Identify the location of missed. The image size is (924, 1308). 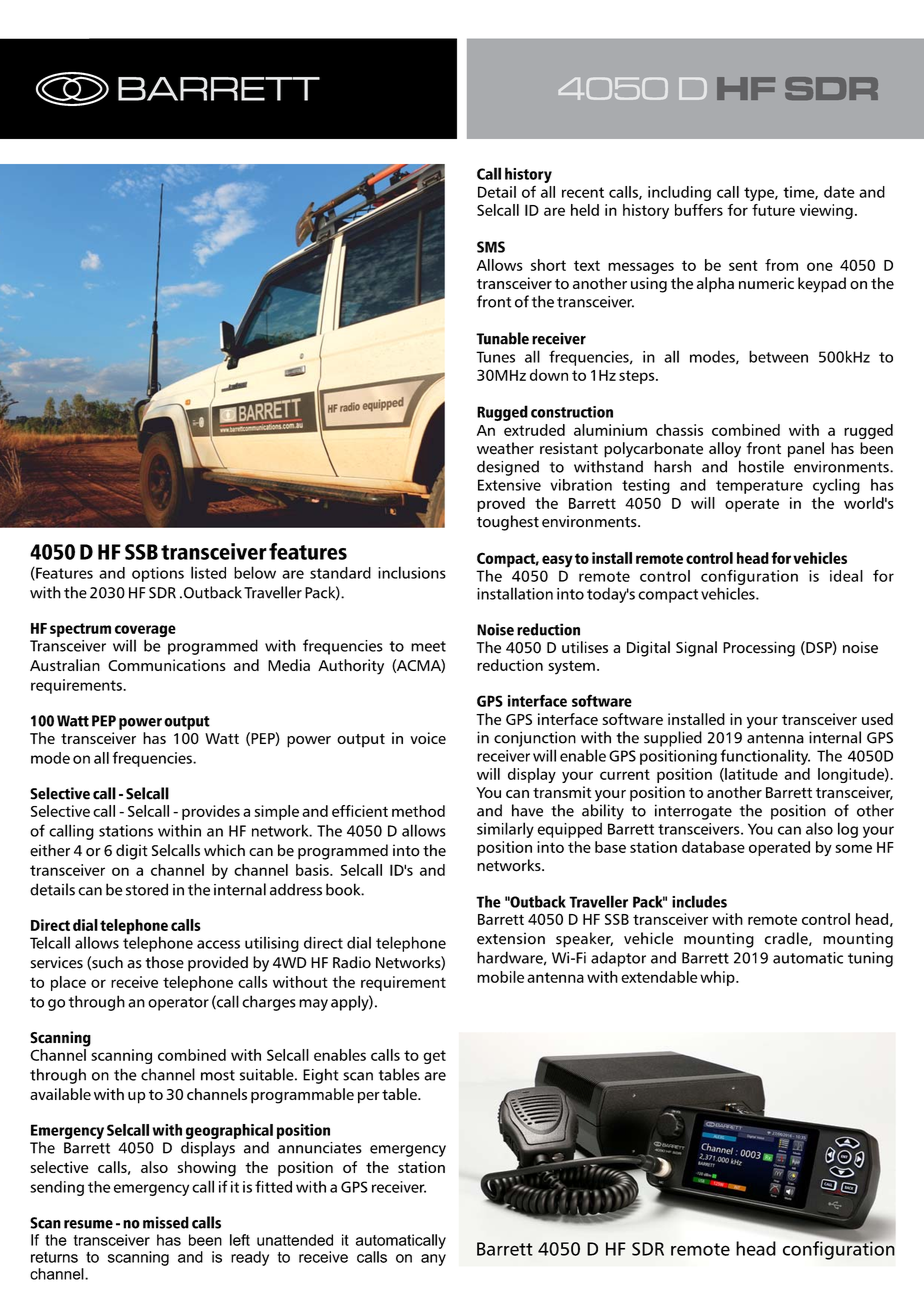
(166, 1222).
